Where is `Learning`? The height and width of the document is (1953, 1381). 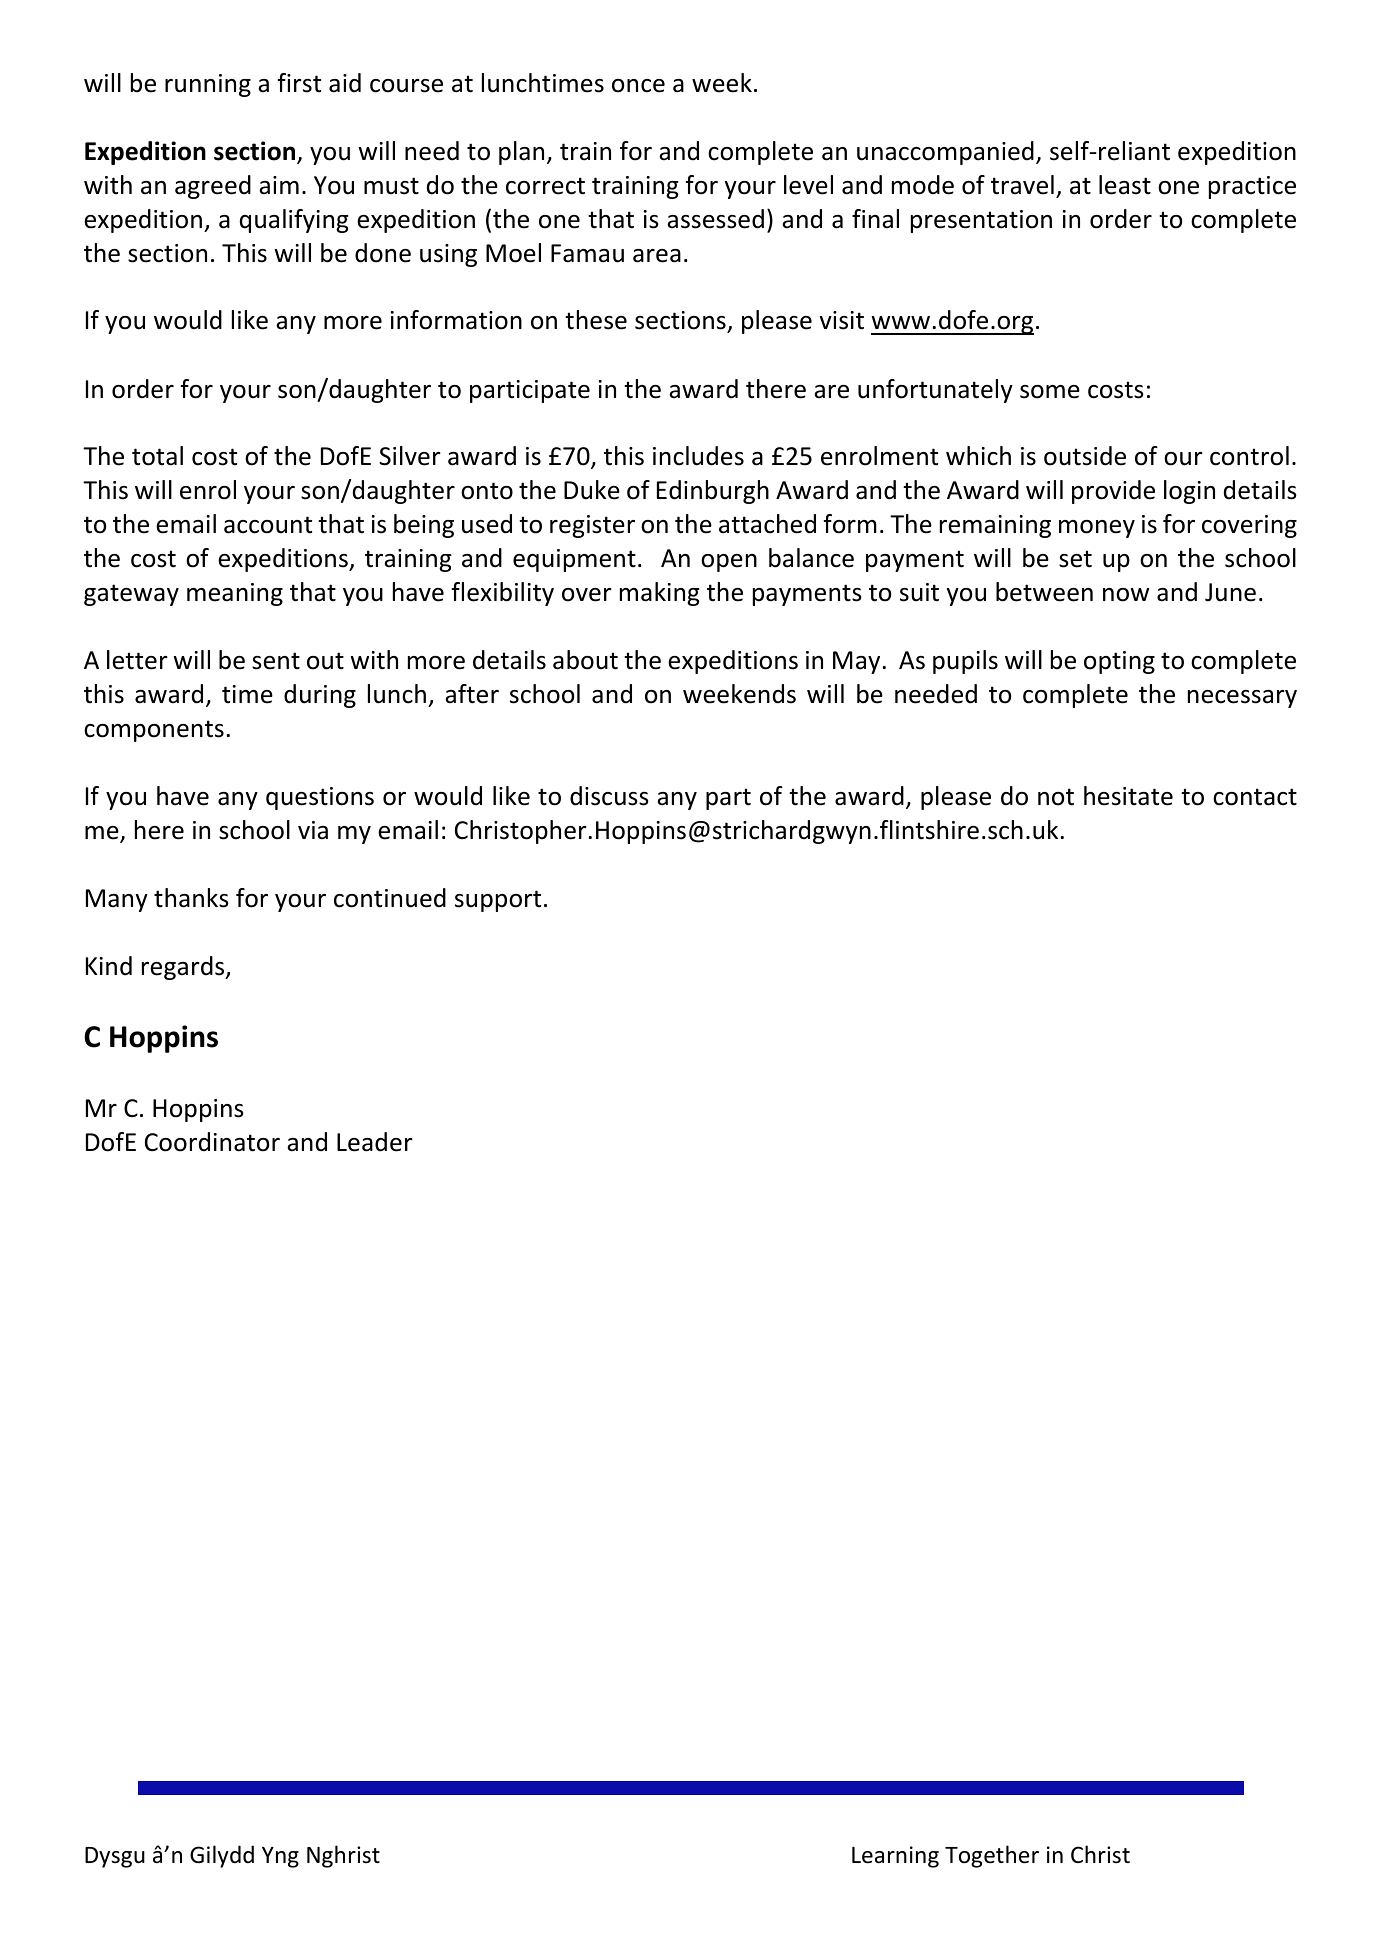 Learning is located at coordinates (895, 1857).
